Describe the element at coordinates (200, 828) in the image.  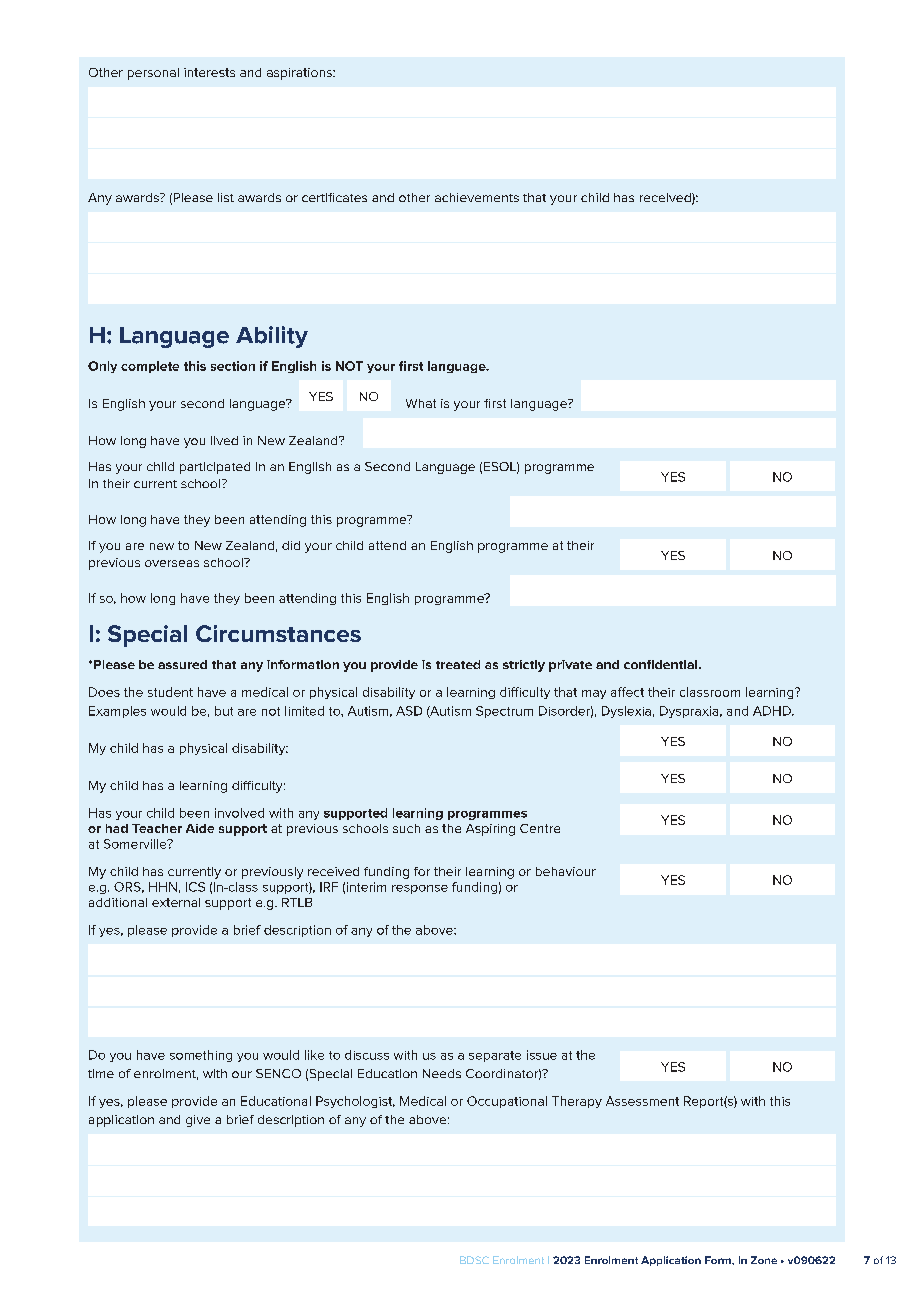
I see `Aide` at that location.
